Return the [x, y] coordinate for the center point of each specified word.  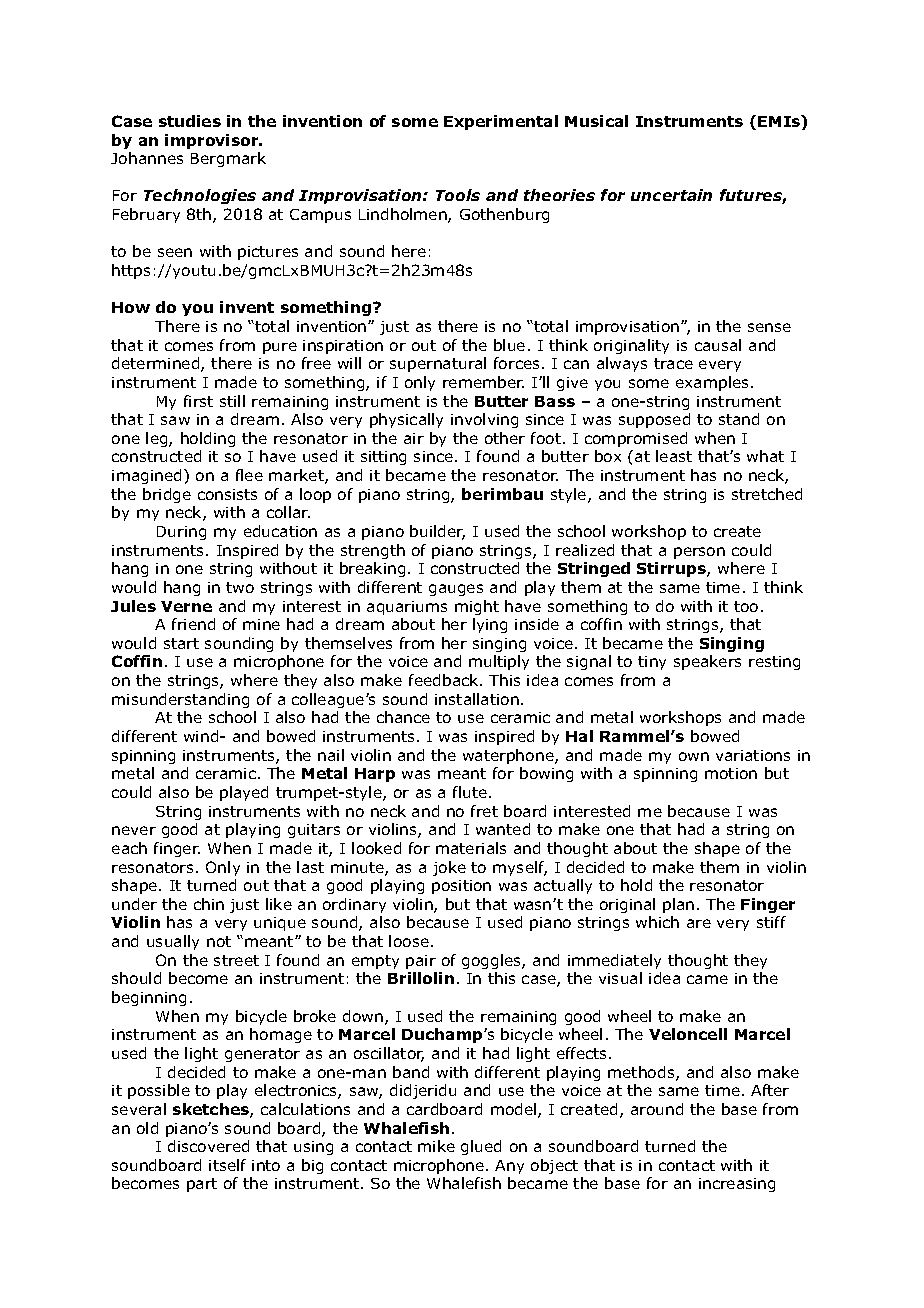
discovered [208, 1146]
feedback [445, 680]
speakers [707, 662]
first [198, 401]
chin [209, 904]
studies [190, 121]
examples [712, 383]
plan [678, 905]
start [181, 643]
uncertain [671, 195]
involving [484, 420]
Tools [458, 195]
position [461, 887]
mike [436, 1146]
